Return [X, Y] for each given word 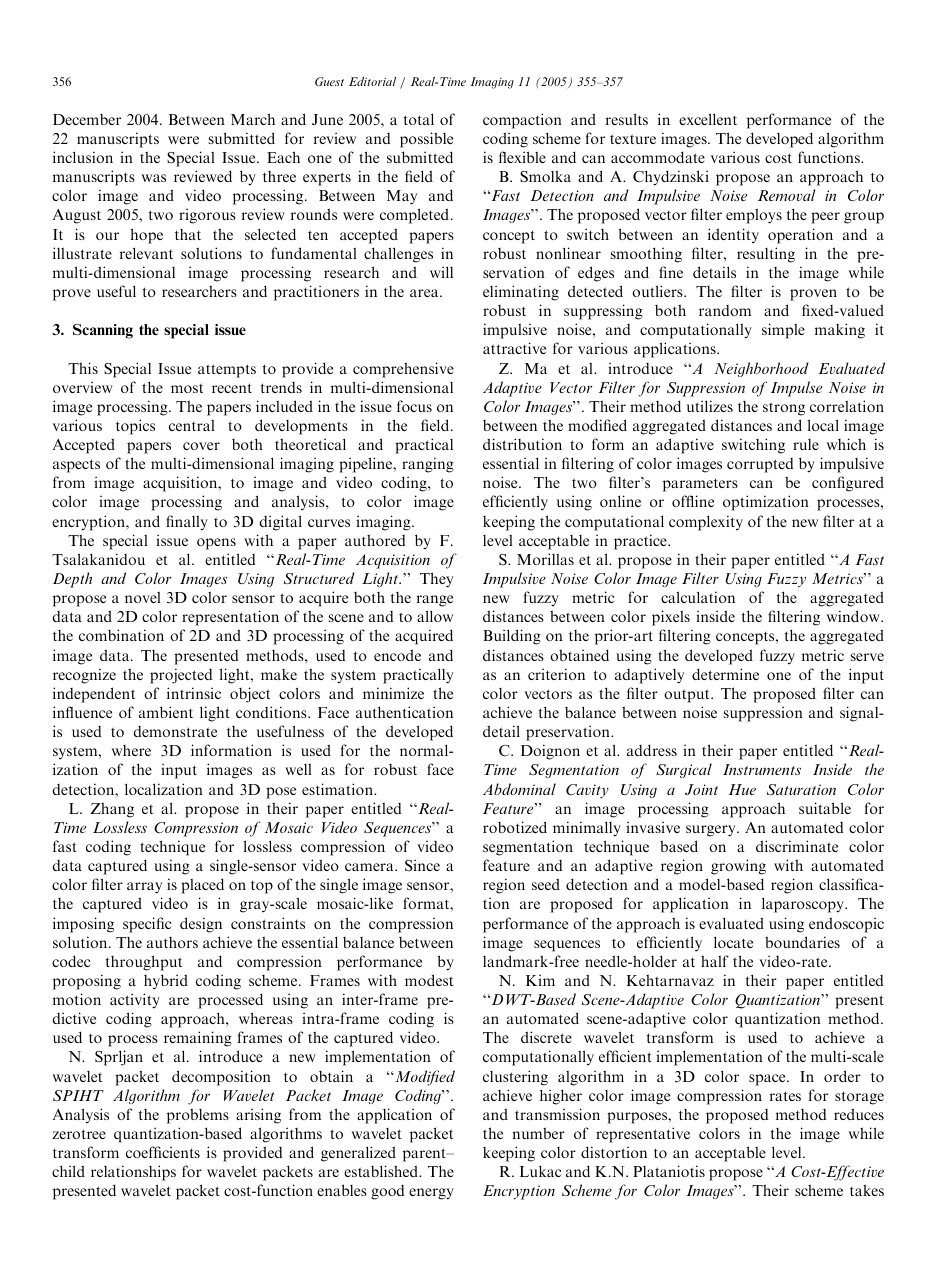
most [187, 388]
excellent [708, 119]
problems [198, 1116]
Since [422, 865]
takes [867, 1190]
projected [181, 676]
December [87, 119]
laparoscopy [804, 905]
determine [725, 674]
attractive [514, 348]
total [419, 119]
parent [425, 1155]
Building [512, 637]
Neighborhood [761, 369]
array [144, 888]
